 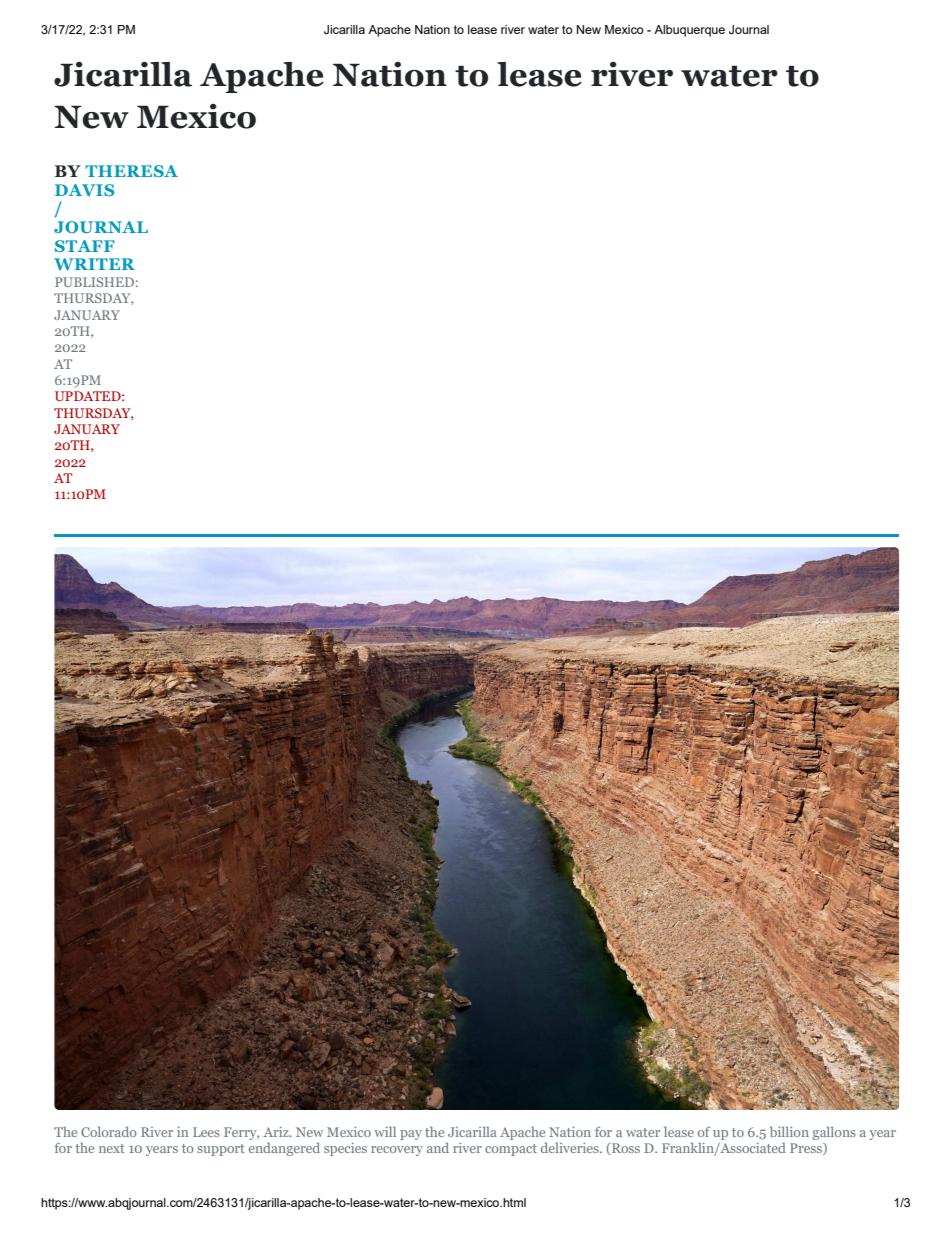 What do you see at coordinates (438, 1148) in the screenshot?
I see `and` at bounding box center [438, 1148].
